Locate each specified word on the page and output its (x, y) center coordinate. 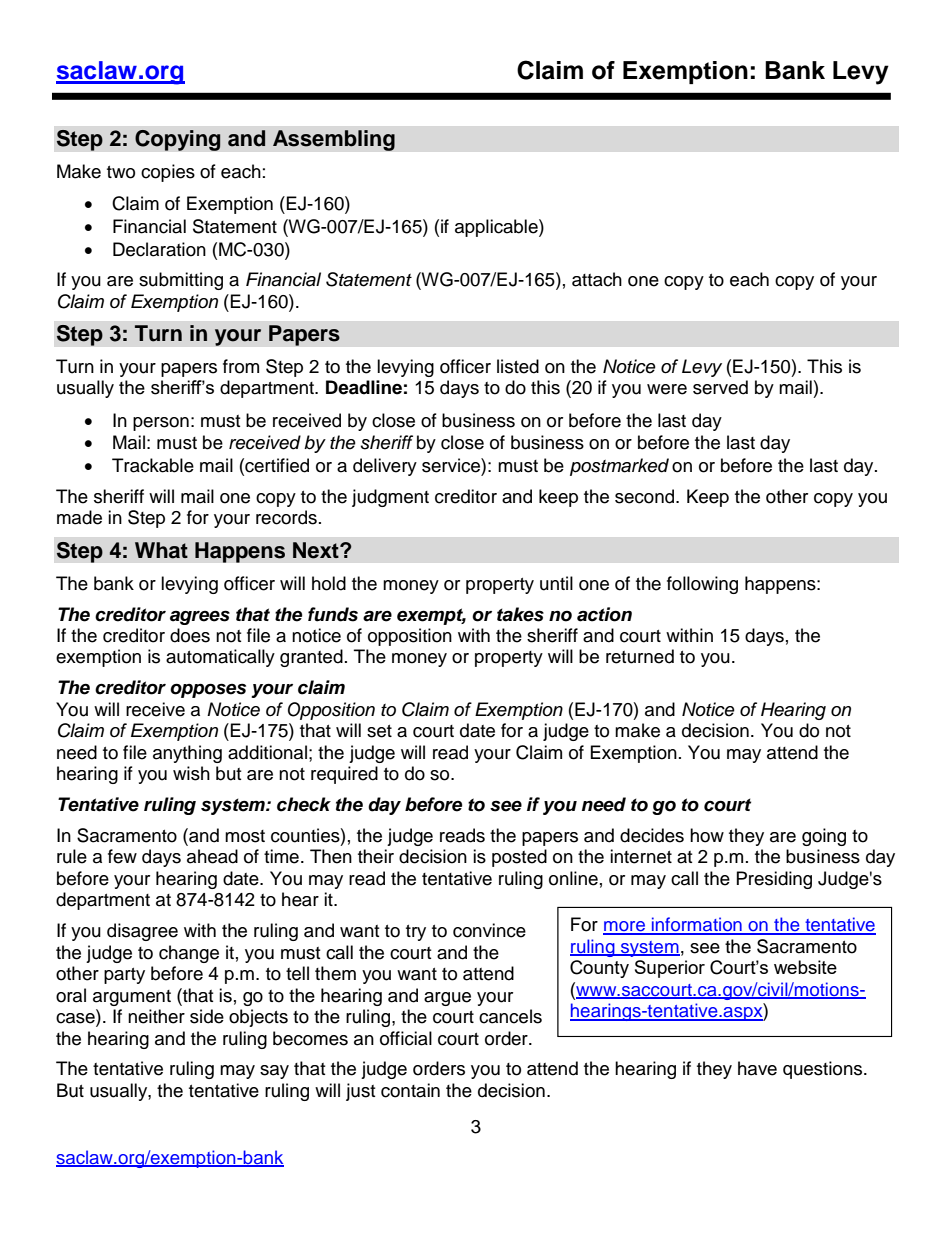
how (707, 835)
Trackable (153, 465)
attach (597, 279)
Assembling (334, 140)
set (379, 731)
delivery (385, 467)
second (644, 496)
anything (187, 754)
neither (156, 1016)
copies (168, 173)
